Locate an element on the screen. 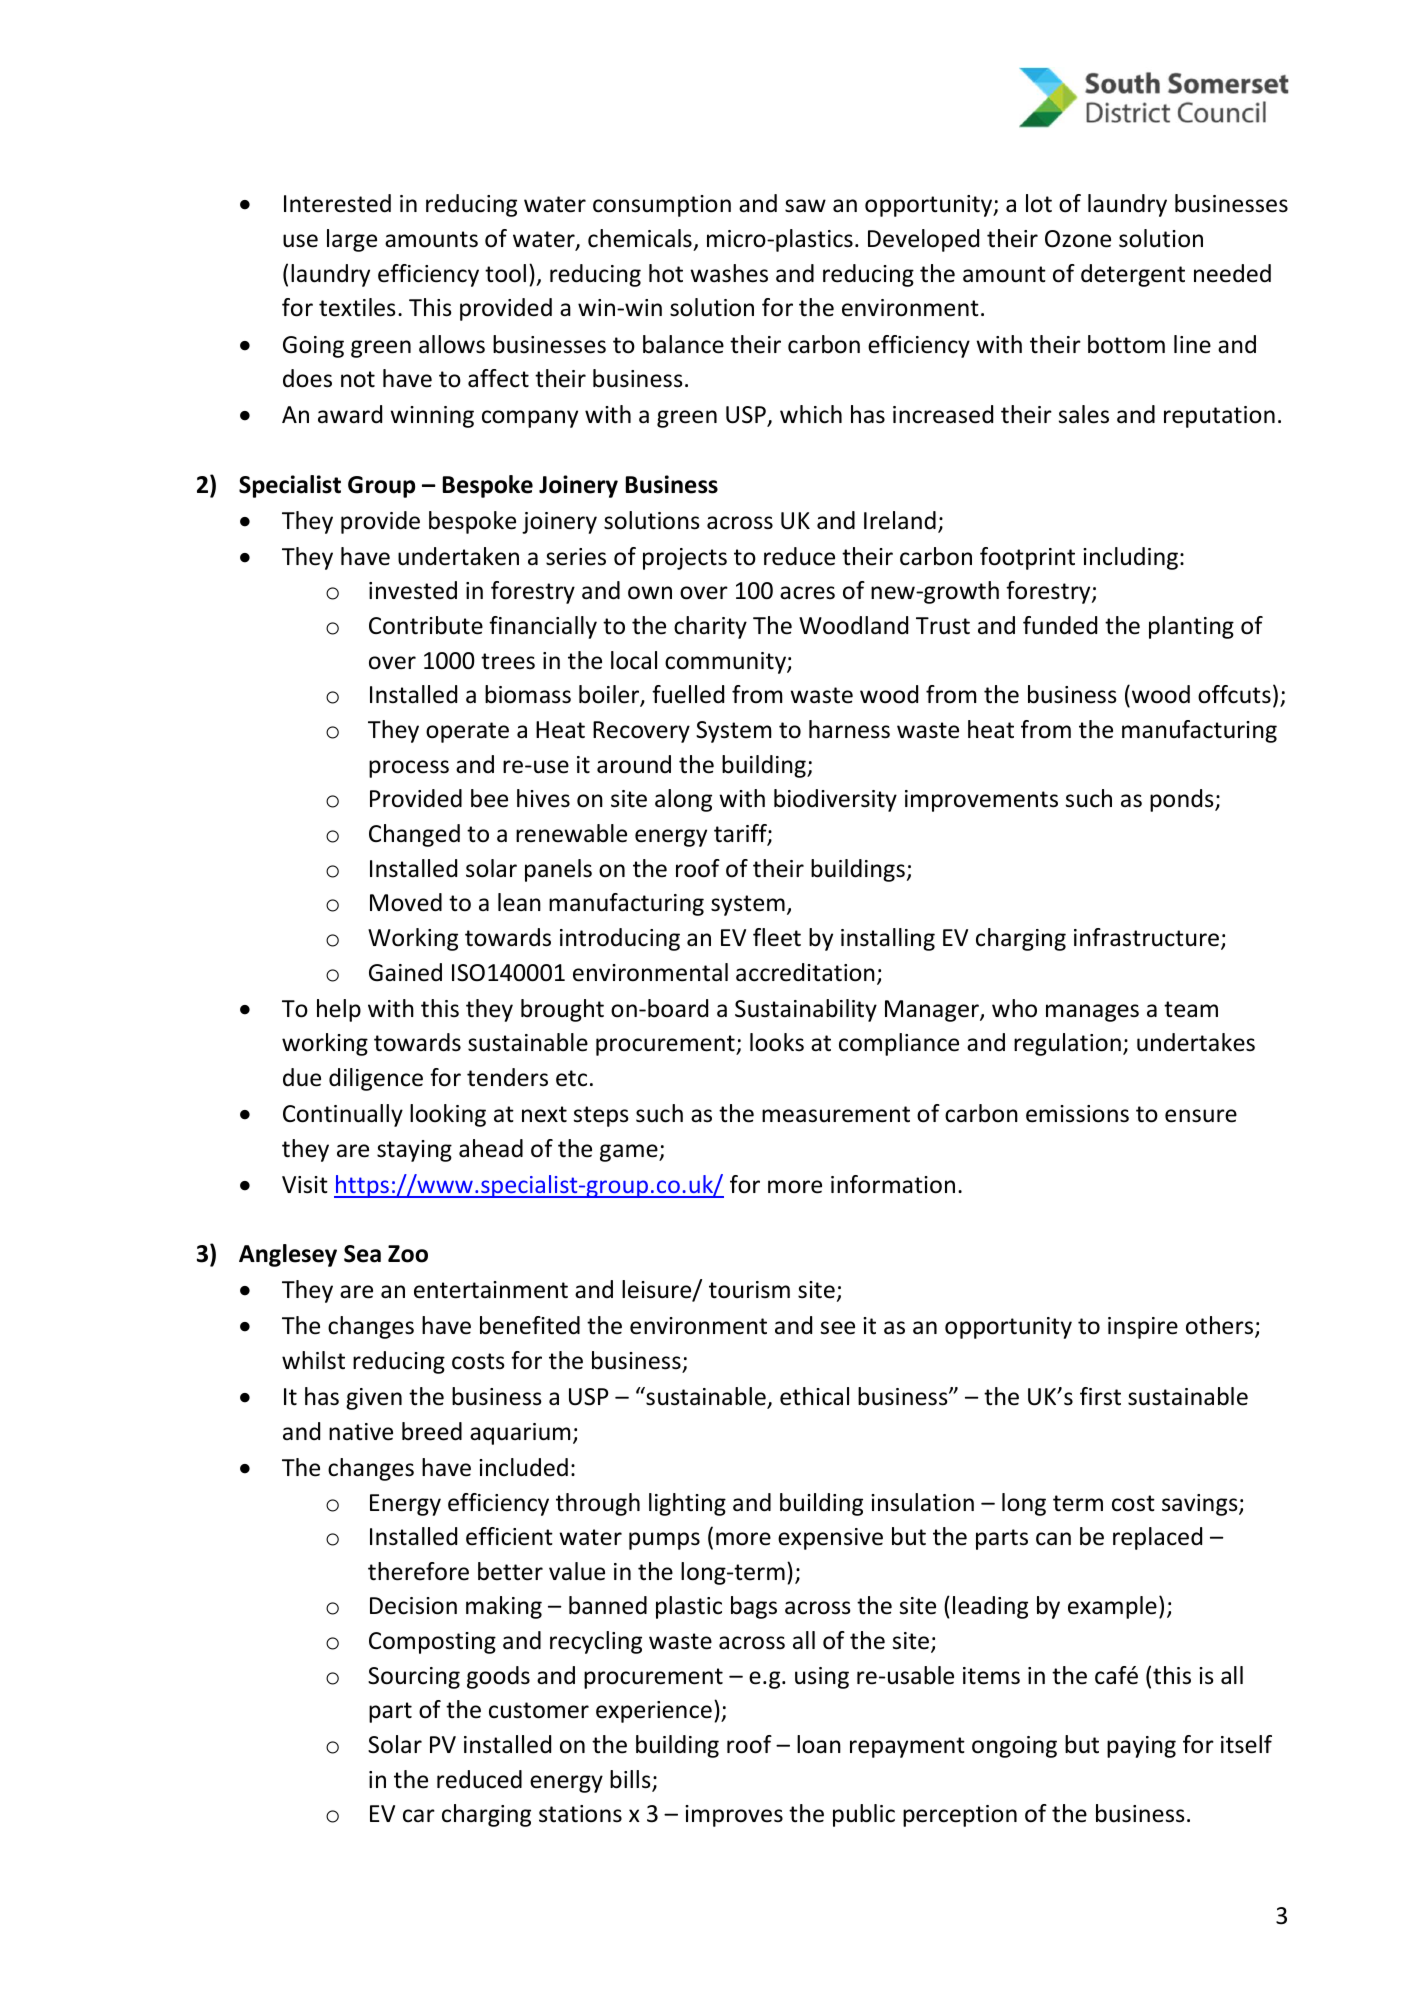 This screenshot has width=1424, height=2014. manages is located at coordinates (1092, 1013).
